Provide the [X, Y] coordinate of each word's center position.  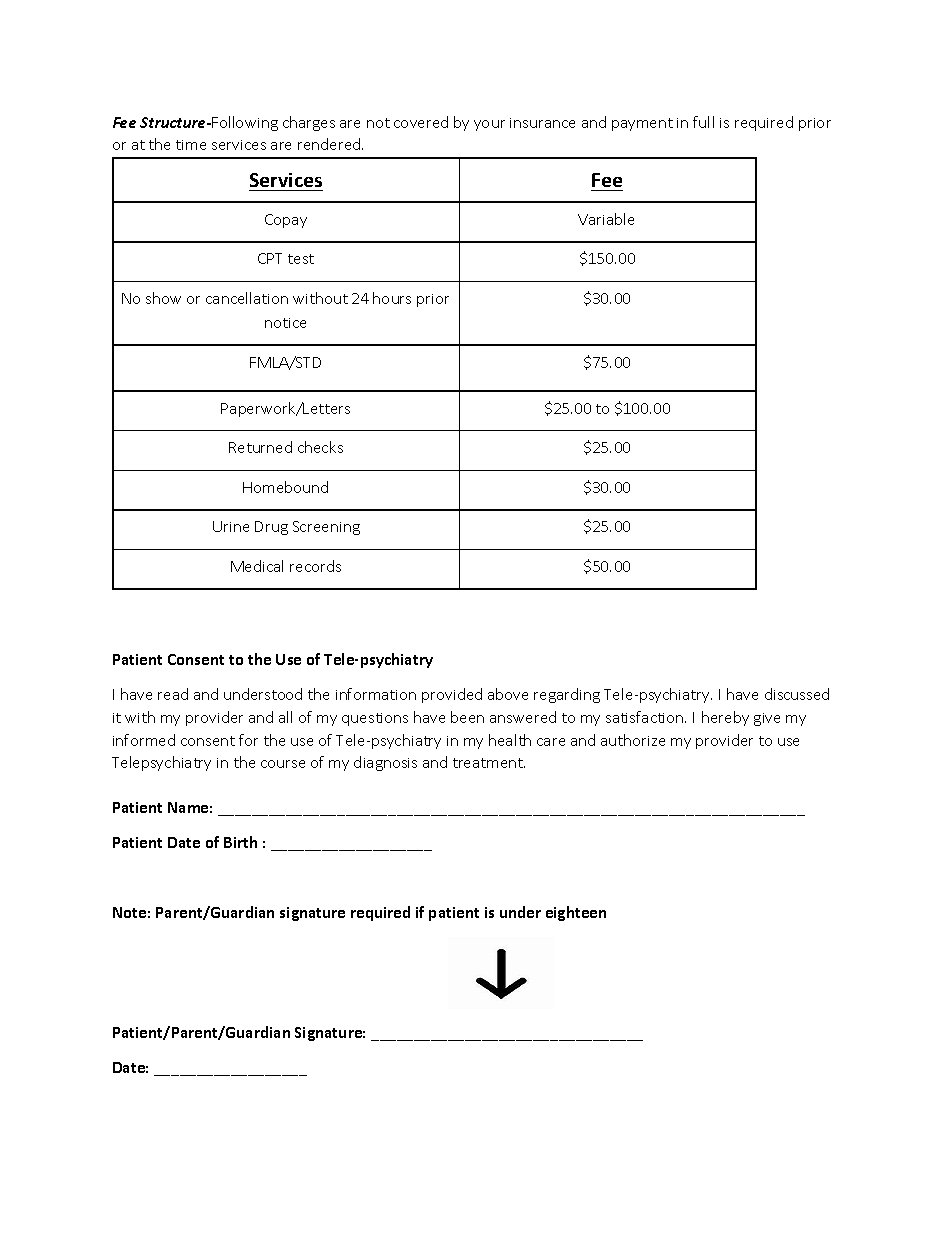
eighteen [576, 913]
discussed [797, 694]
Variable [606, 219]
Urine [231, 526]
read [173, 694]
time [191, 145]
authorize [633, 740]
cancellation [247, 298]
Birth [240, 842]
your [489, 125]
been [467, 717]
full [703, 122]
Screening [326, 528]
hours [392, 298]
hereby [725, 718]
